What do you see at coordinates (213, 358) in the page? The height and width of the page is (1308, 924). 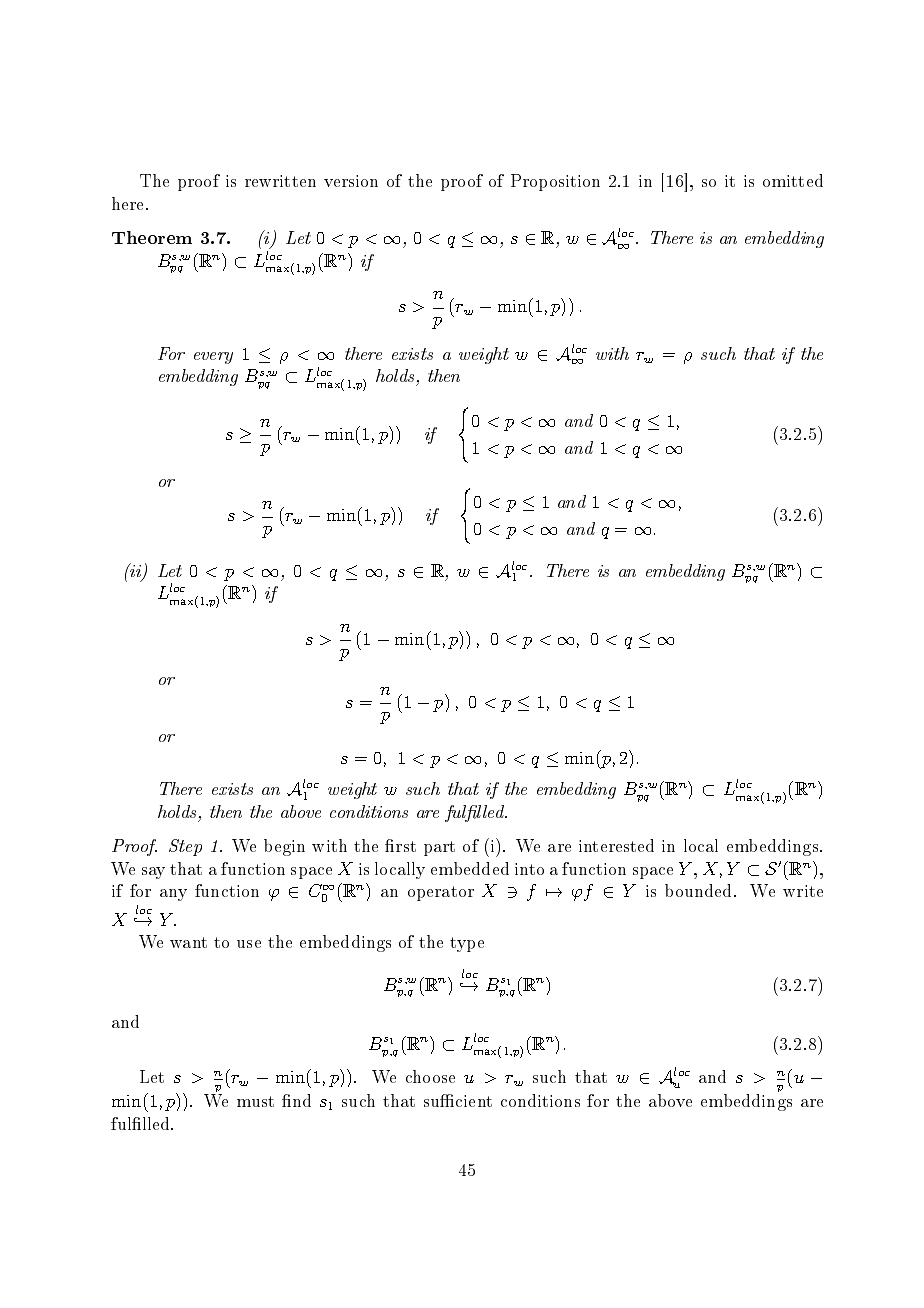 I see `every` at bounding box center [213, 358].
